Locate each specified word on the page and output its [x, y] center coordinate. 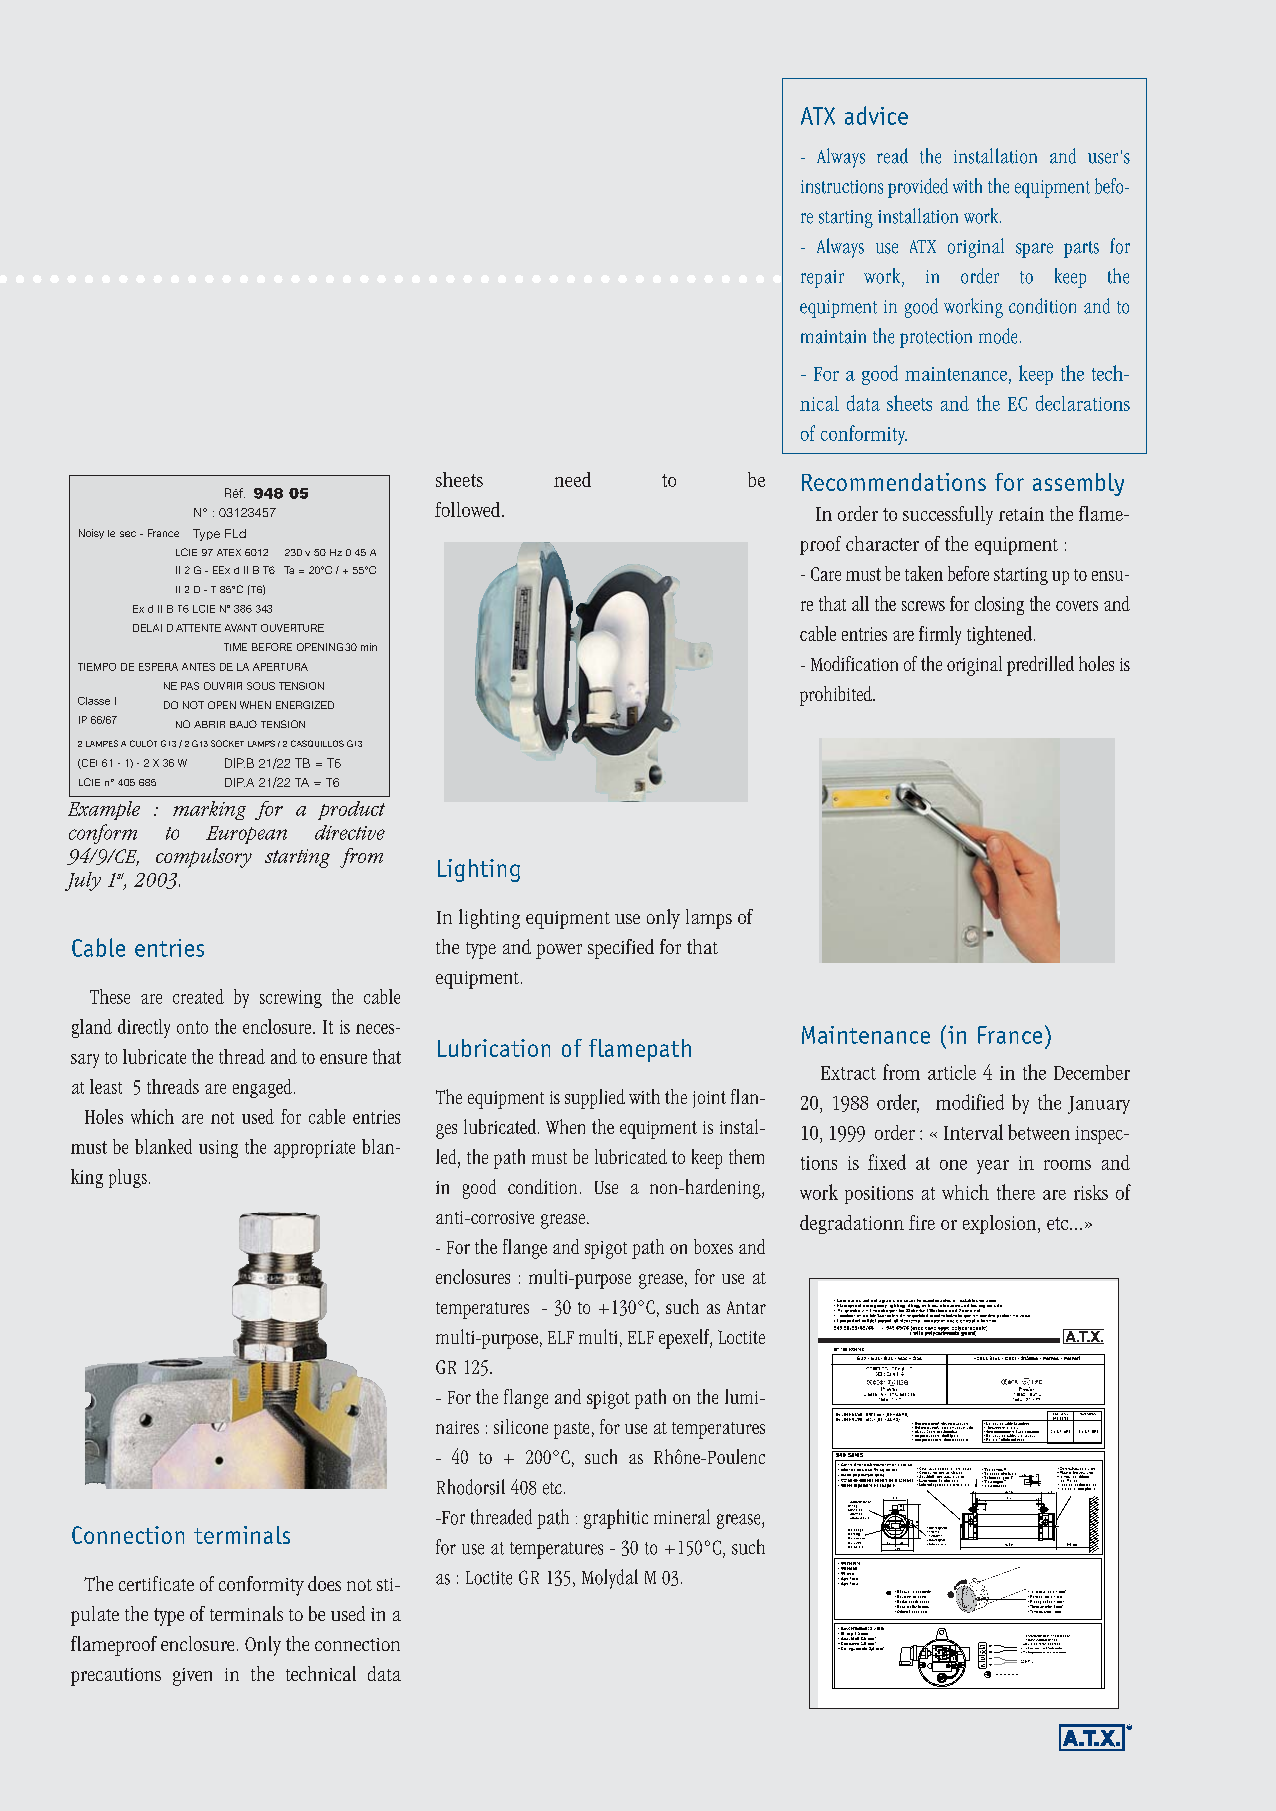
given [192, 1677]
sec [128, 534]
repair [822, 279]
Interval [973, 1132]
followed [469, 509]
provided [918, 188]
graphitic [616, 1519]
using [218, 1149]
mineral [682, 1517]
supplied [595, 1099]
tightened [999, 635]
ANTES [198, 667]
